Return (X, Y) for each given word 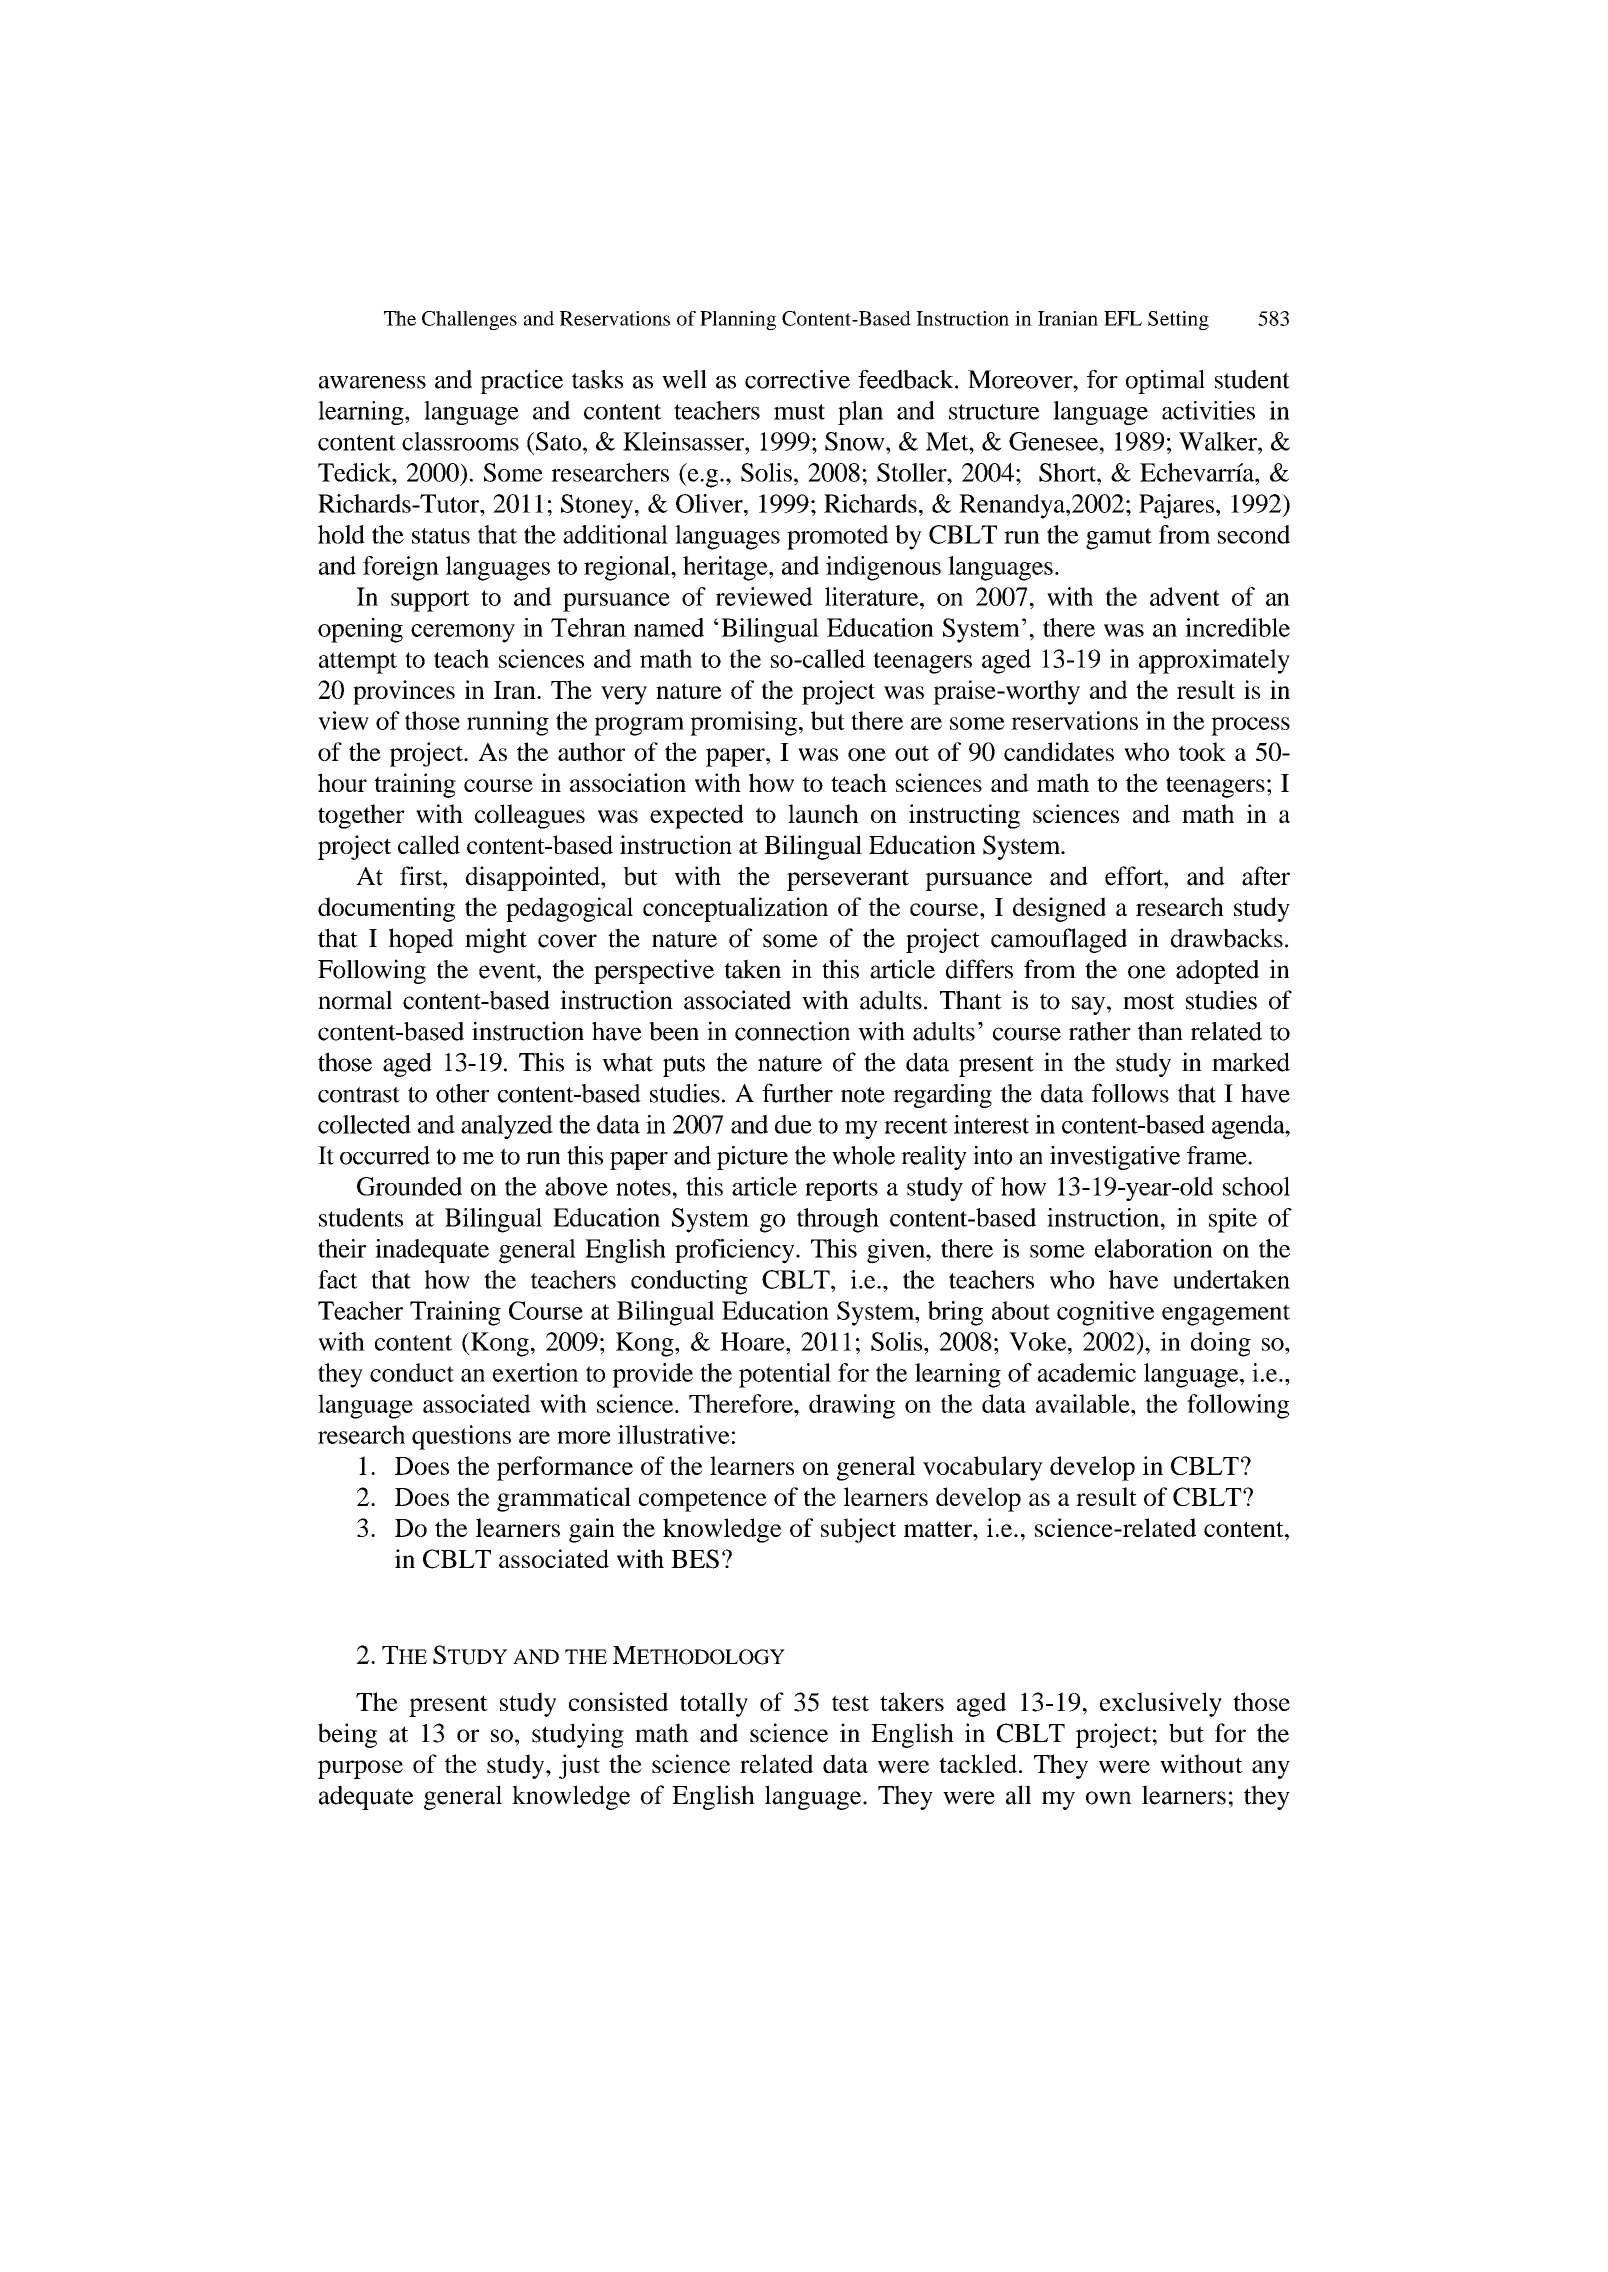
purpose (360, 1769)
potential (785, 1375)
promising (743, 723)
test (850, 1703)
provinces (404, 692)
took (1202, 751)
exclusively (1161, 1704)
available (1084, 1403)
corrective (797, 379)
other (462, 1093)
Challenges (469, 320)
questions (461, 1437)
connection (792, 1031)
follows (1130, 1093)
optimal (1165, 382)
